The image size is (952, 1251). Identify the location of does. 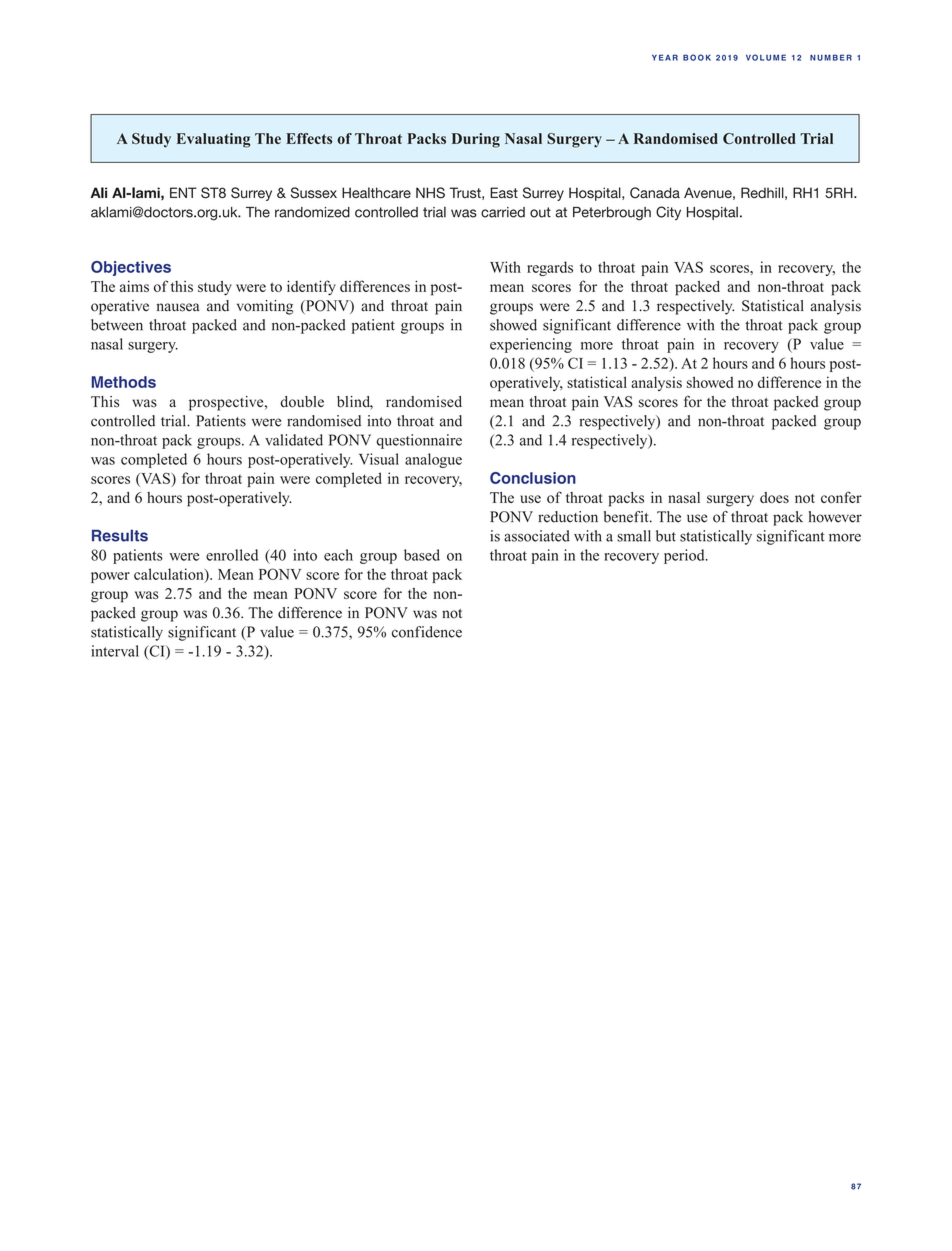
(774, 497).
